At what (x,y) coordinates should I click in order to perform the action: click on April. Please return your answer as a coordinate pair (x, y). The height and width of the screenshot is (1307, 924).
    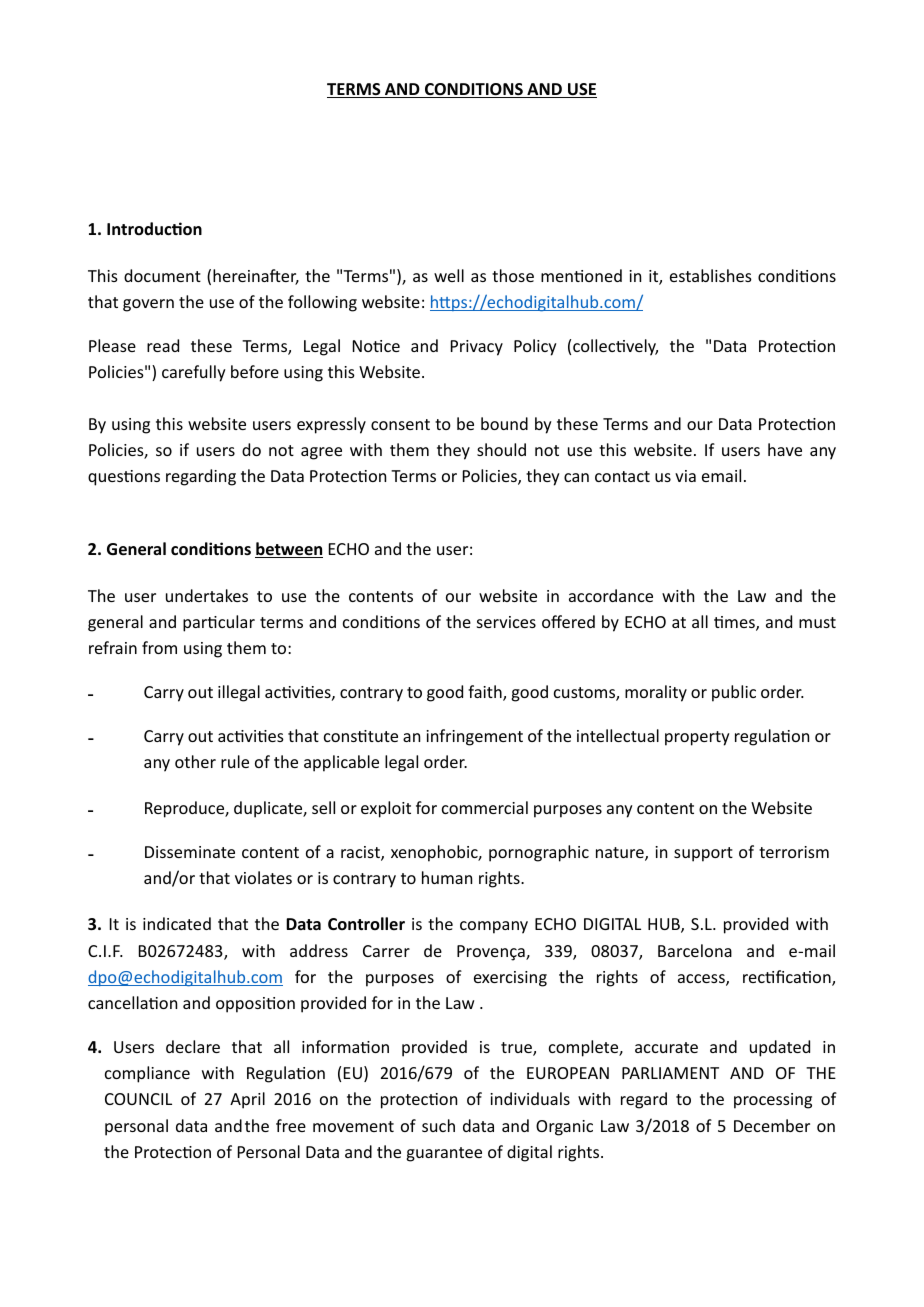
    Looking at the image, I should click on (247, 1100).
